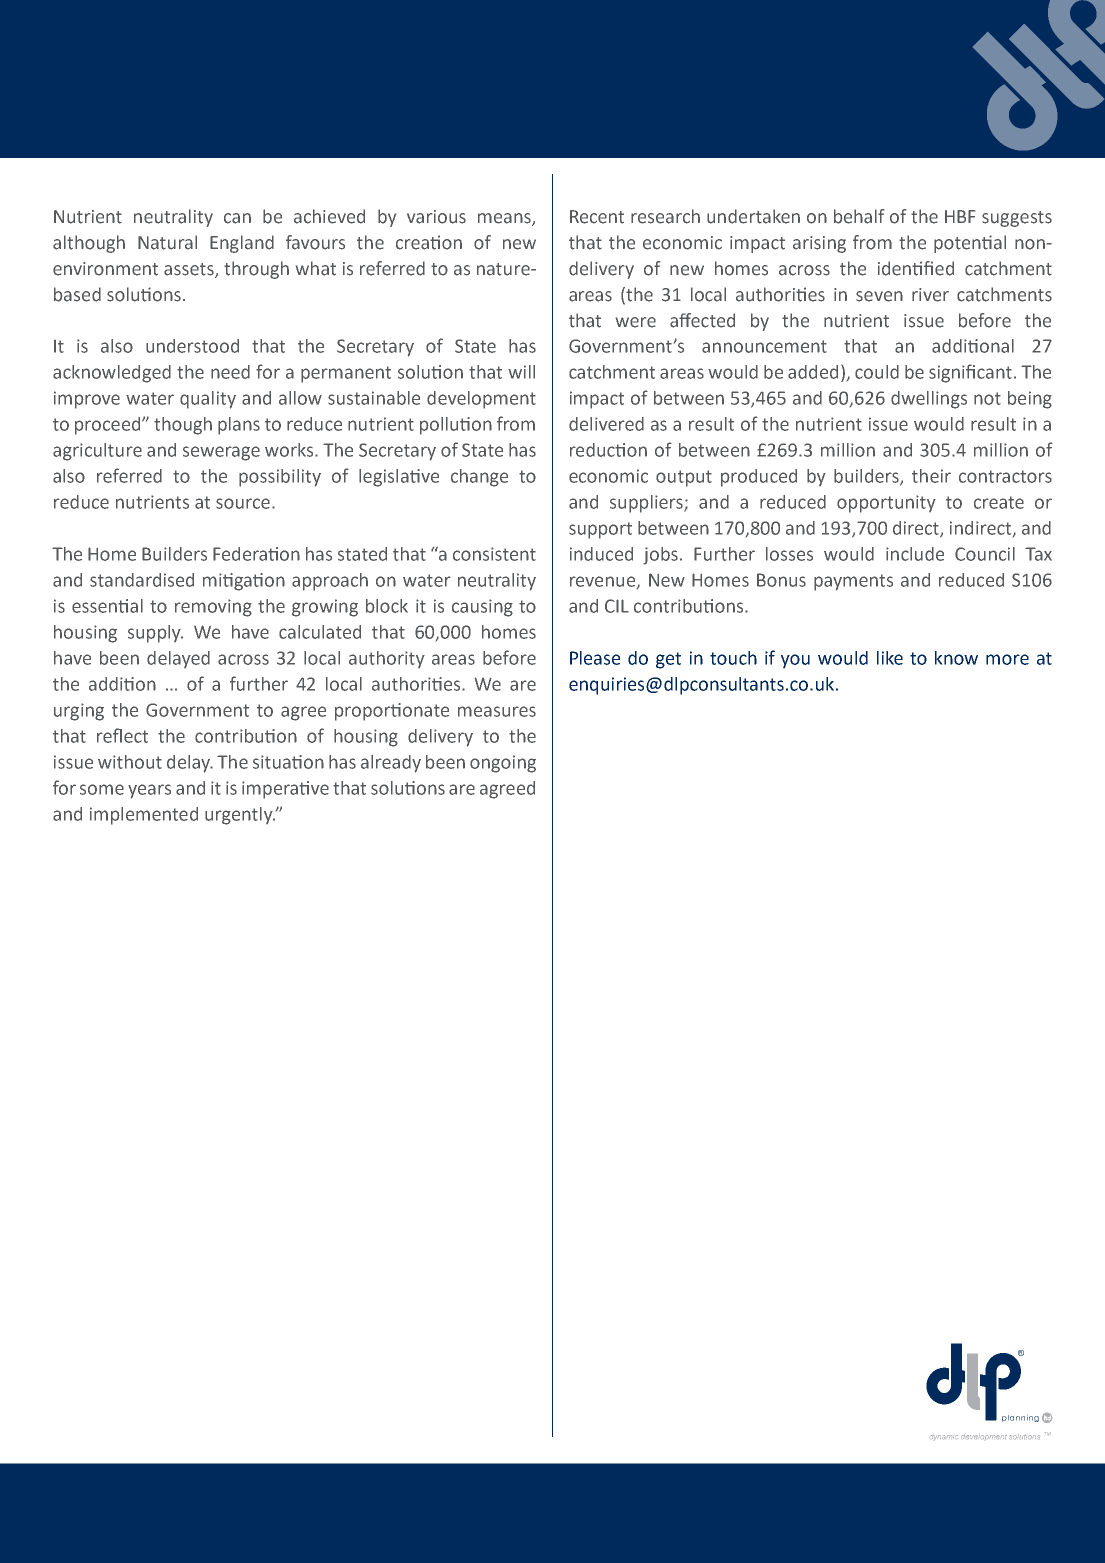  Describe the element at coordinates (391, 764) in the screenshot. I see `already` at that location.
